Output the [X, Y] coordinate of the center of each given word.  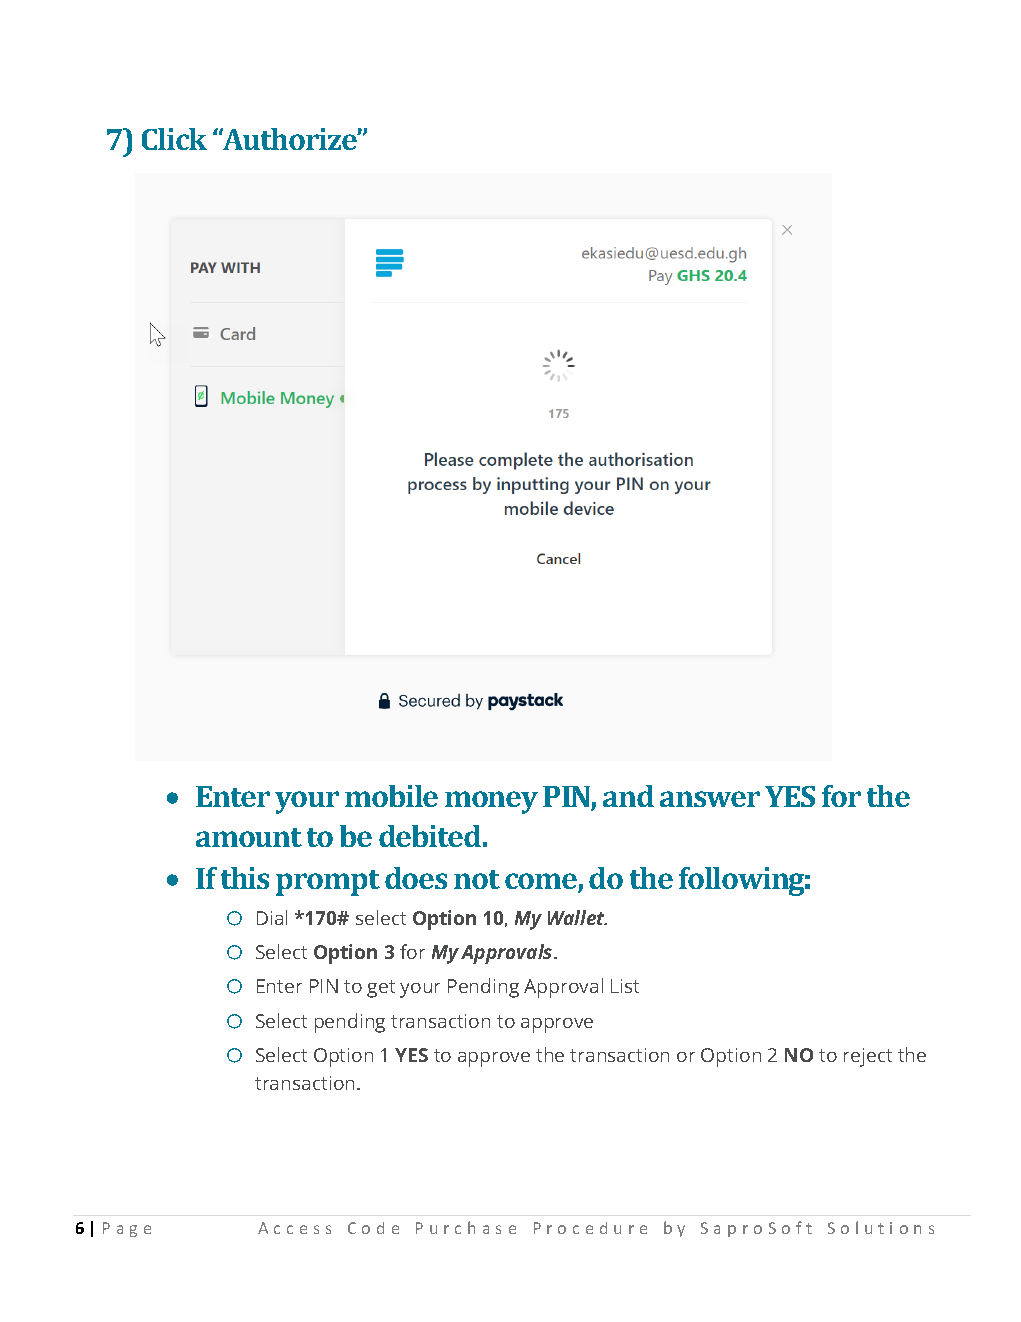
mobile [391, 796]
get [381, 989]
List [625, 986]
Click [174, 139]
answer [710, 799]
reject [868, 1057]
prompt [328, 883]
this [245, 878]
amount [249, 837]
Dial [272, 917]
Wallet [577, 917]
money [491, 802]
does [416, 878]
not [477, 879]
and [628, 796]
